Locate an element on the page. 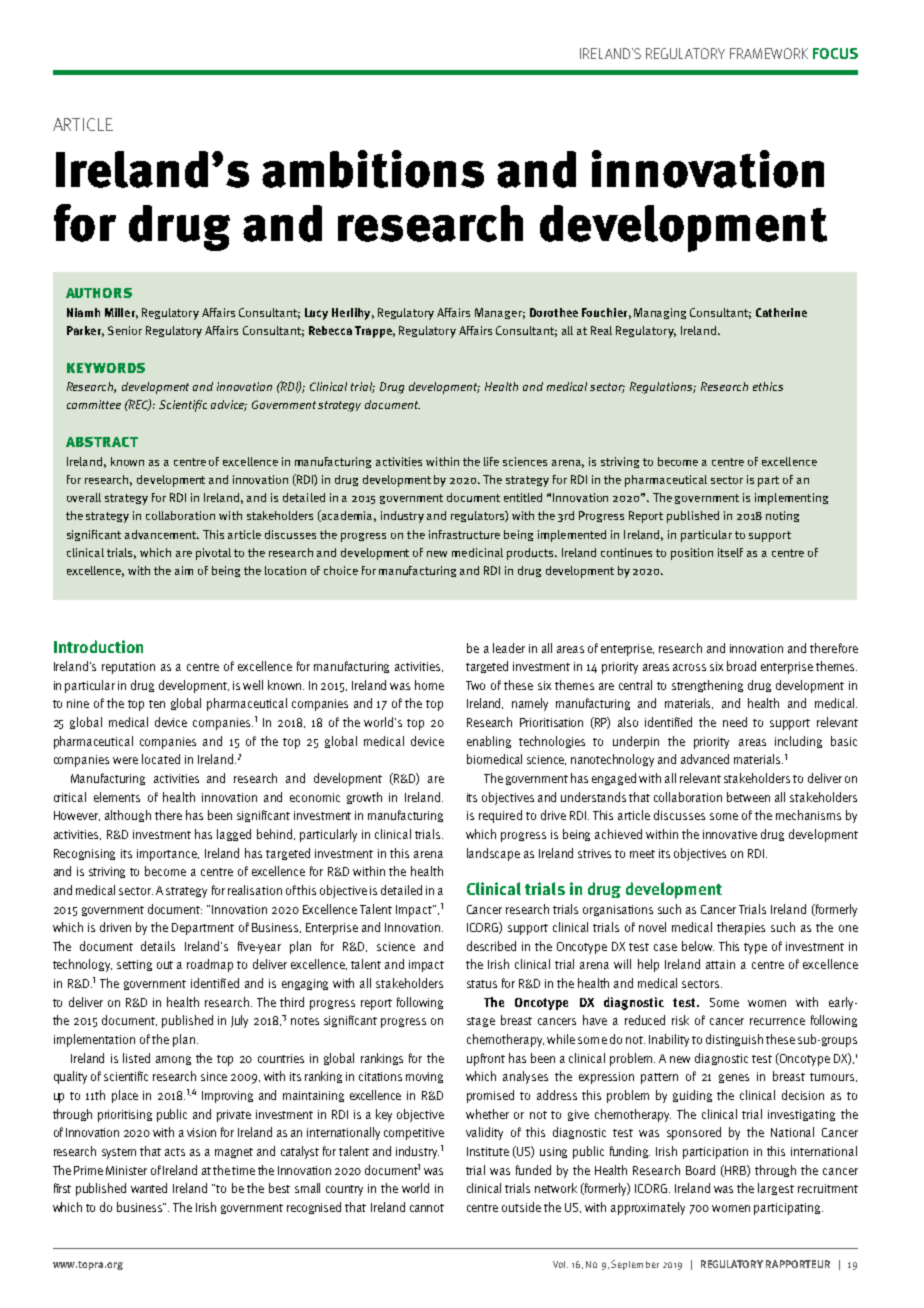  FOCUS is located at coordinates (835, 53).
